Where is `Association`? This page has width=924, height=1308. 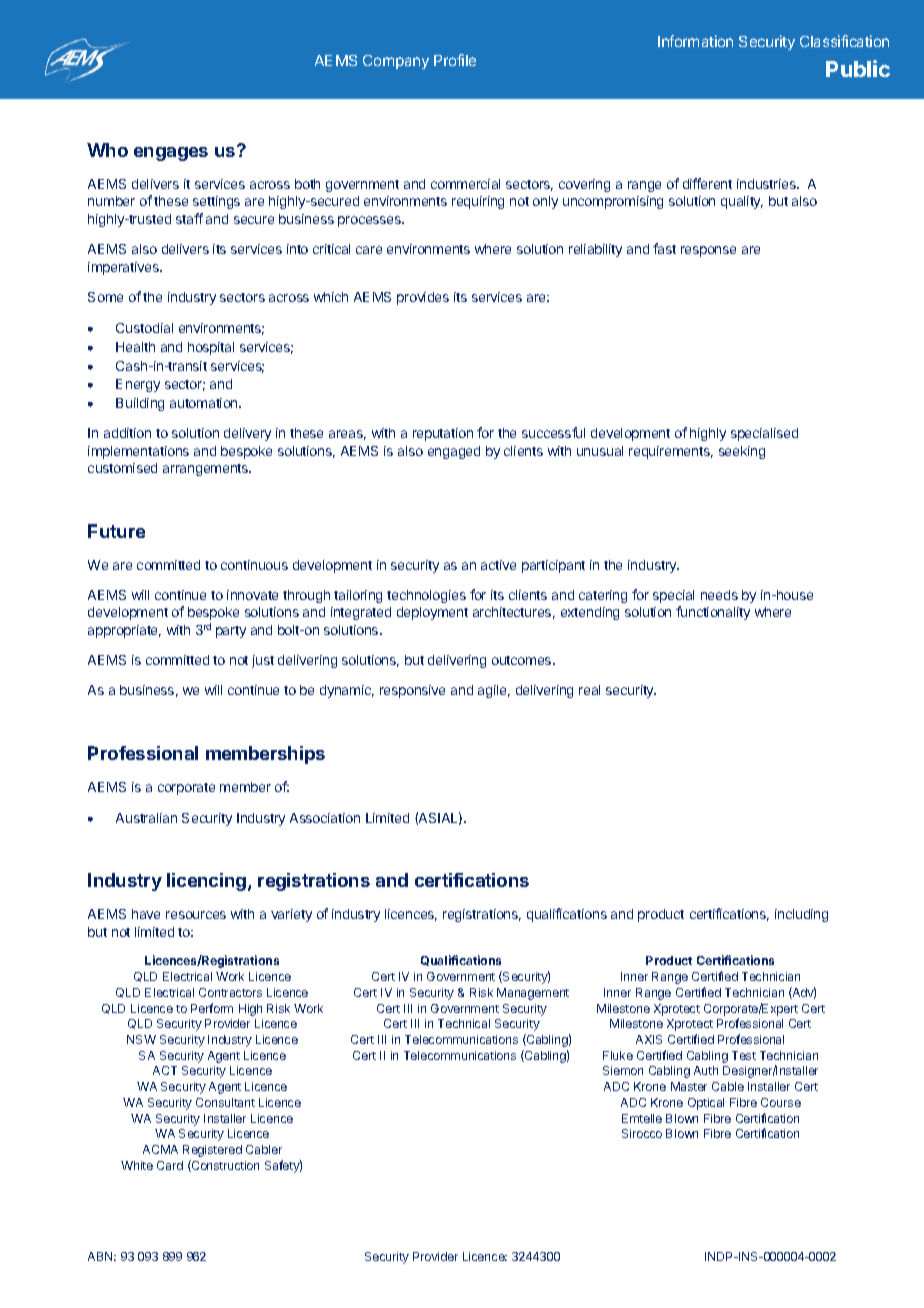 Association is located at coordinates (325, 818).
